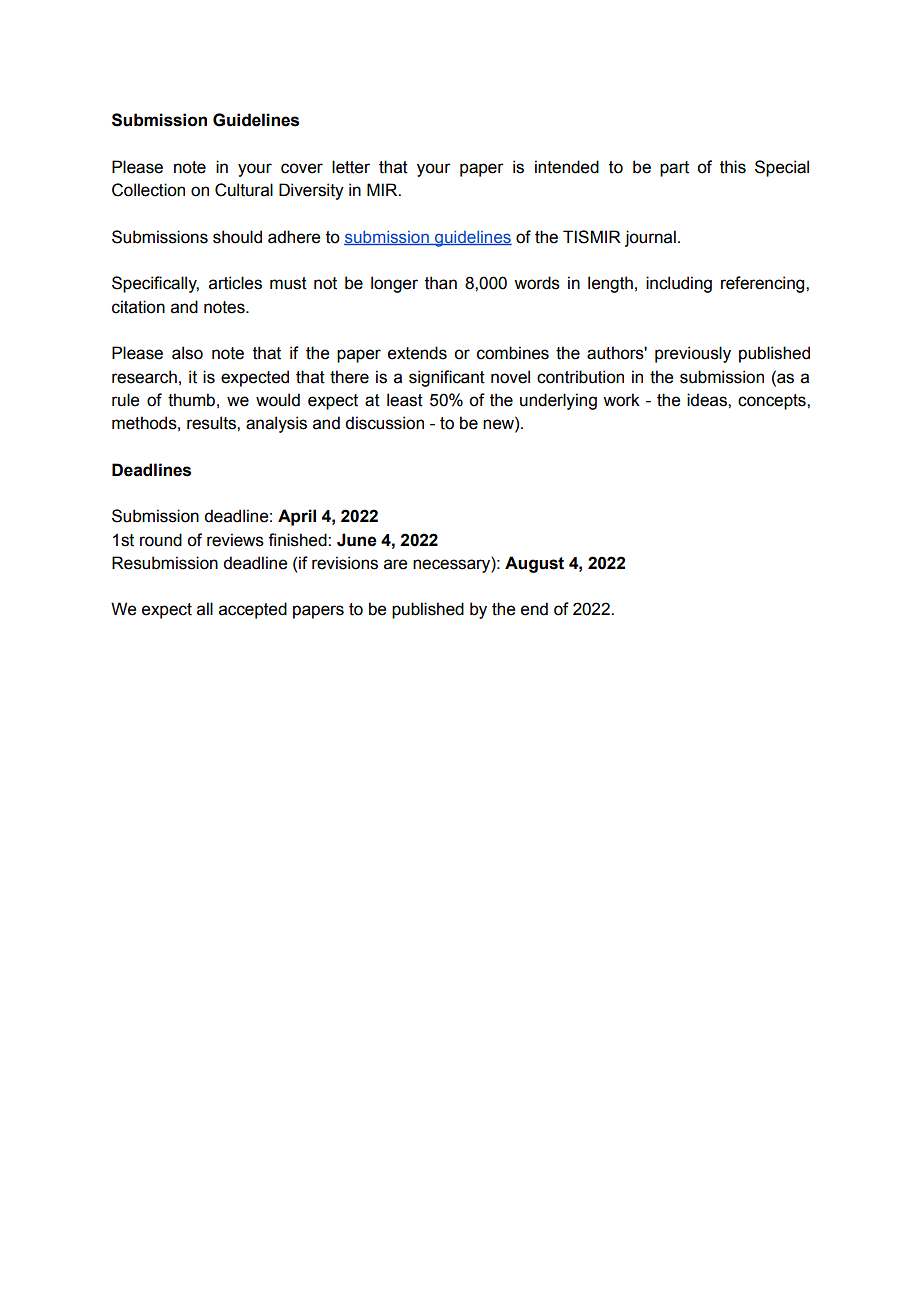 The height and width of the screenshot is (1307, 924). I want to click on previously, so click(693, 354).
